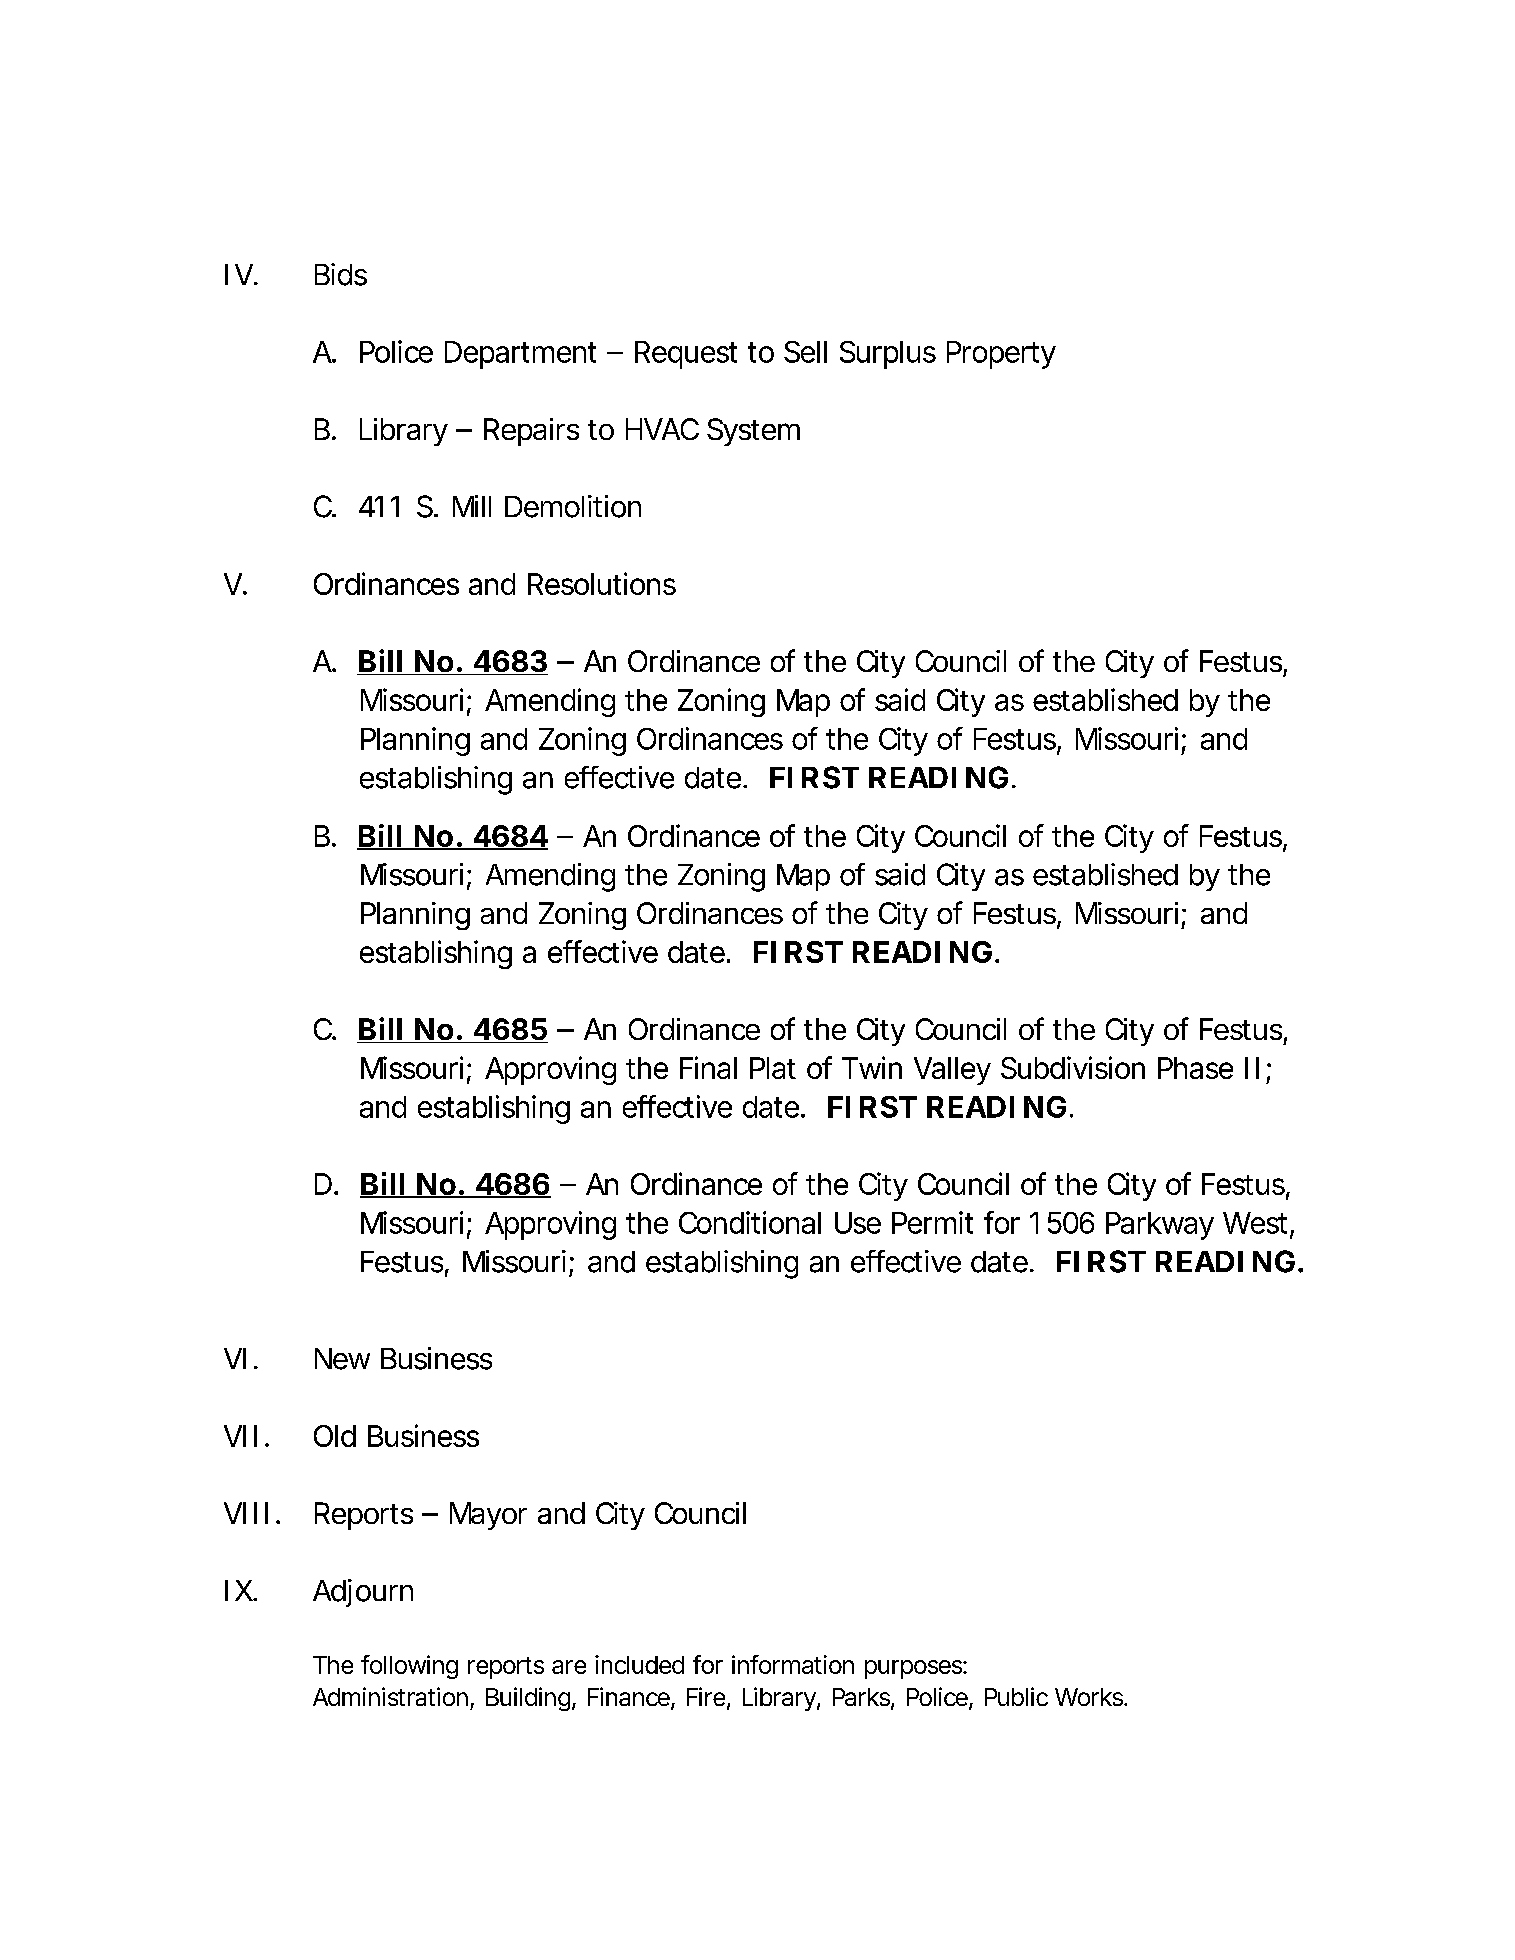 The height and width of the document is (1960, 1515). Describe the element at coordinates (686, 355) in the document. I see `Request` at that location.
